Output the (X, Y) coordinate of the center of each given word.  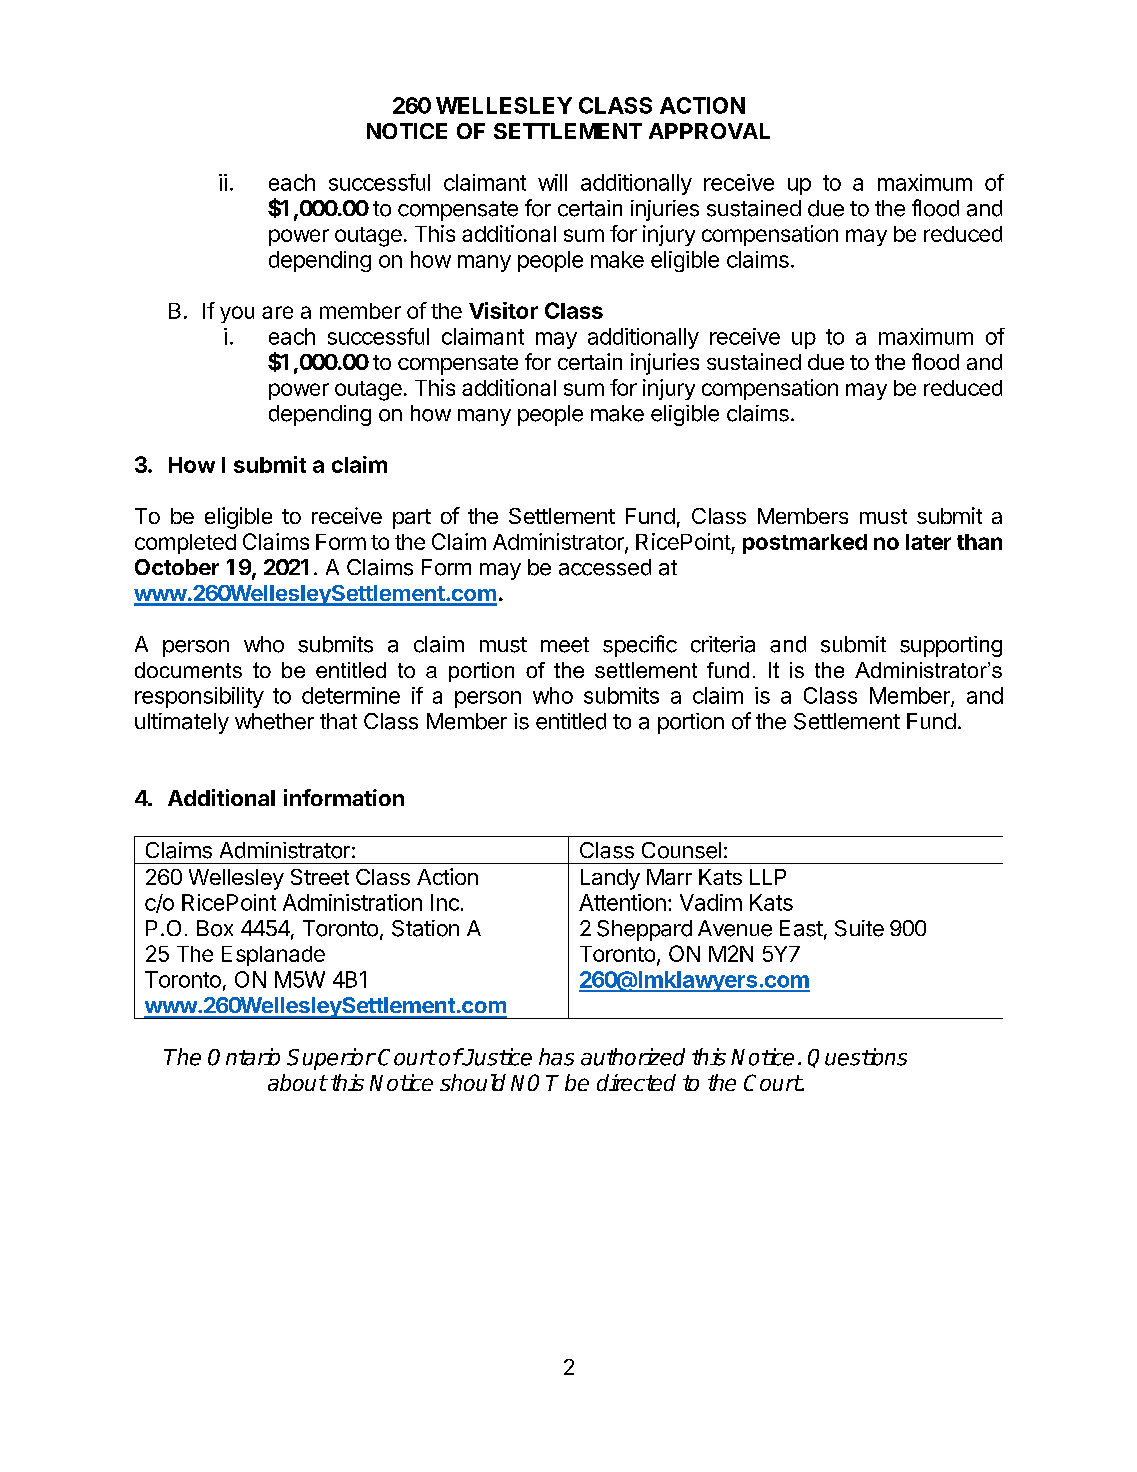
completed (185, 544)
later (928, 542)
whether (274, 721)
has (556, 1057)
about (297, 1082)
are (277, 312)
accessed (605, 567)
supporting (951, 646)
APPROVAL (709, 131)
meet (565, 645)
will (552, 182)
